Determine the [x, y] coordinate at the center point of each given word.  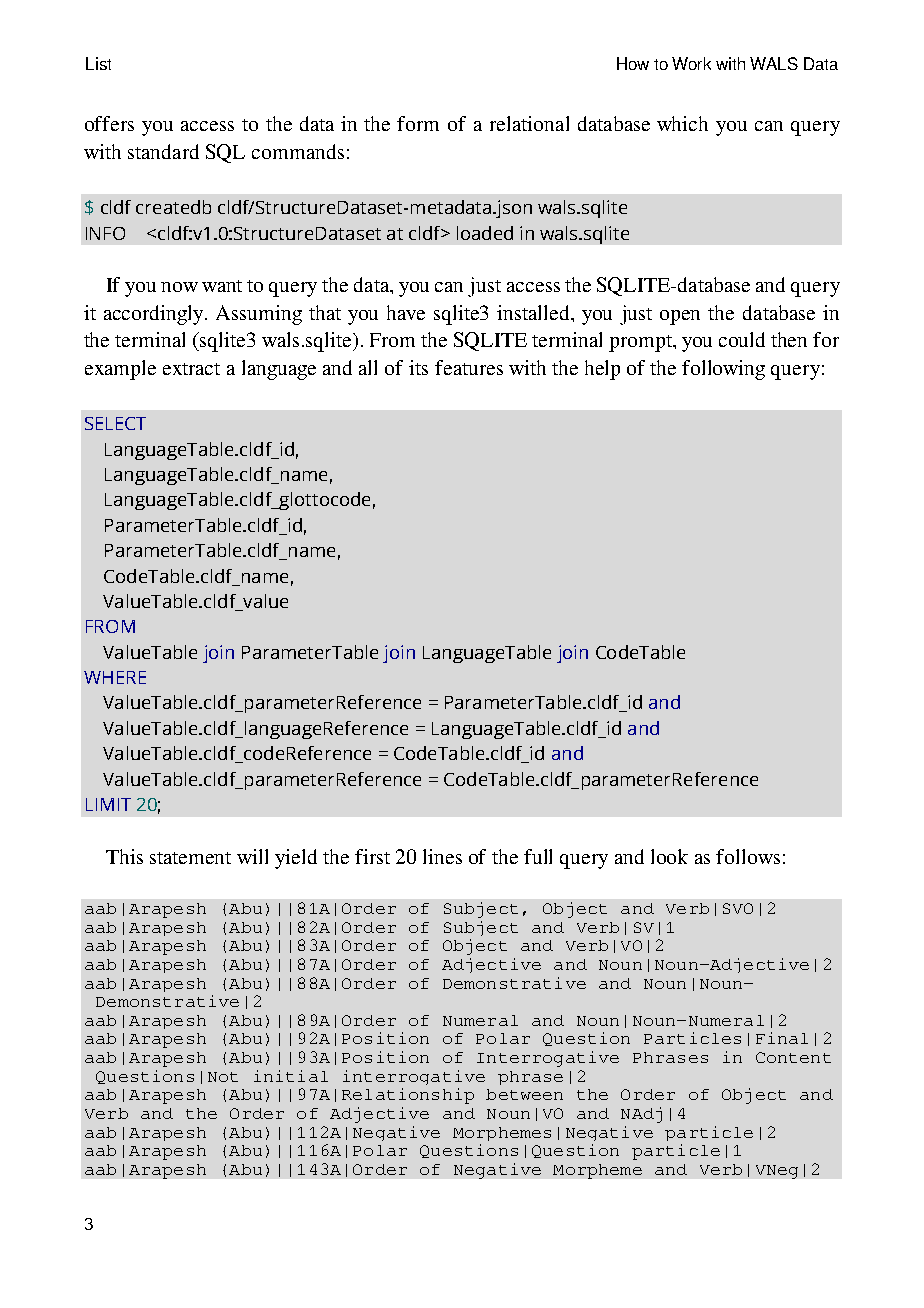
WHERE [115, 677]
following [723, 370]
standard [163, 151]
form [418, 123]
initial [291, 1076]
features [469, 367]
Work [691, 63]
